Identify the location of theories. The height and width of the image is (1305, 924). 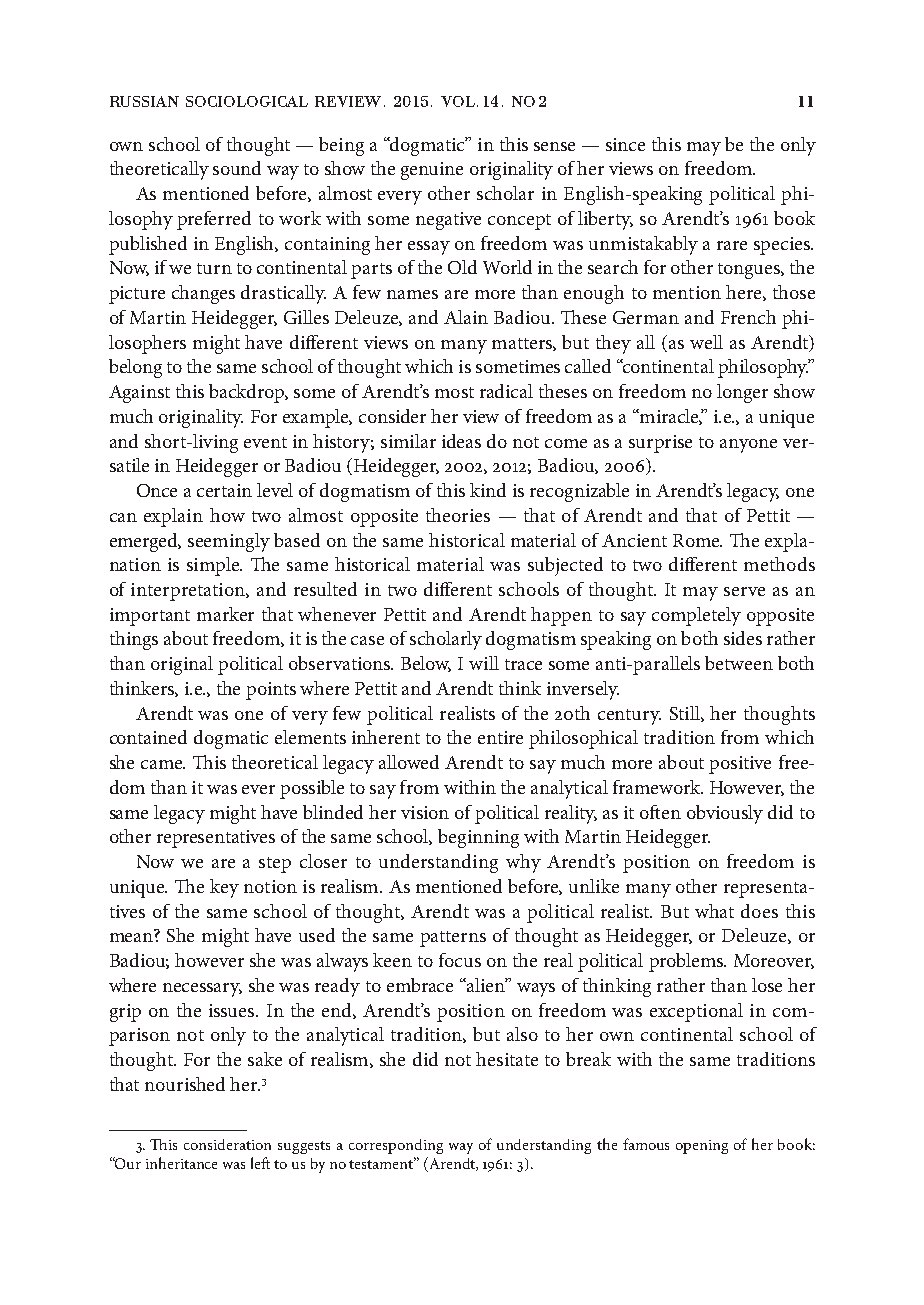
(458, 515).
